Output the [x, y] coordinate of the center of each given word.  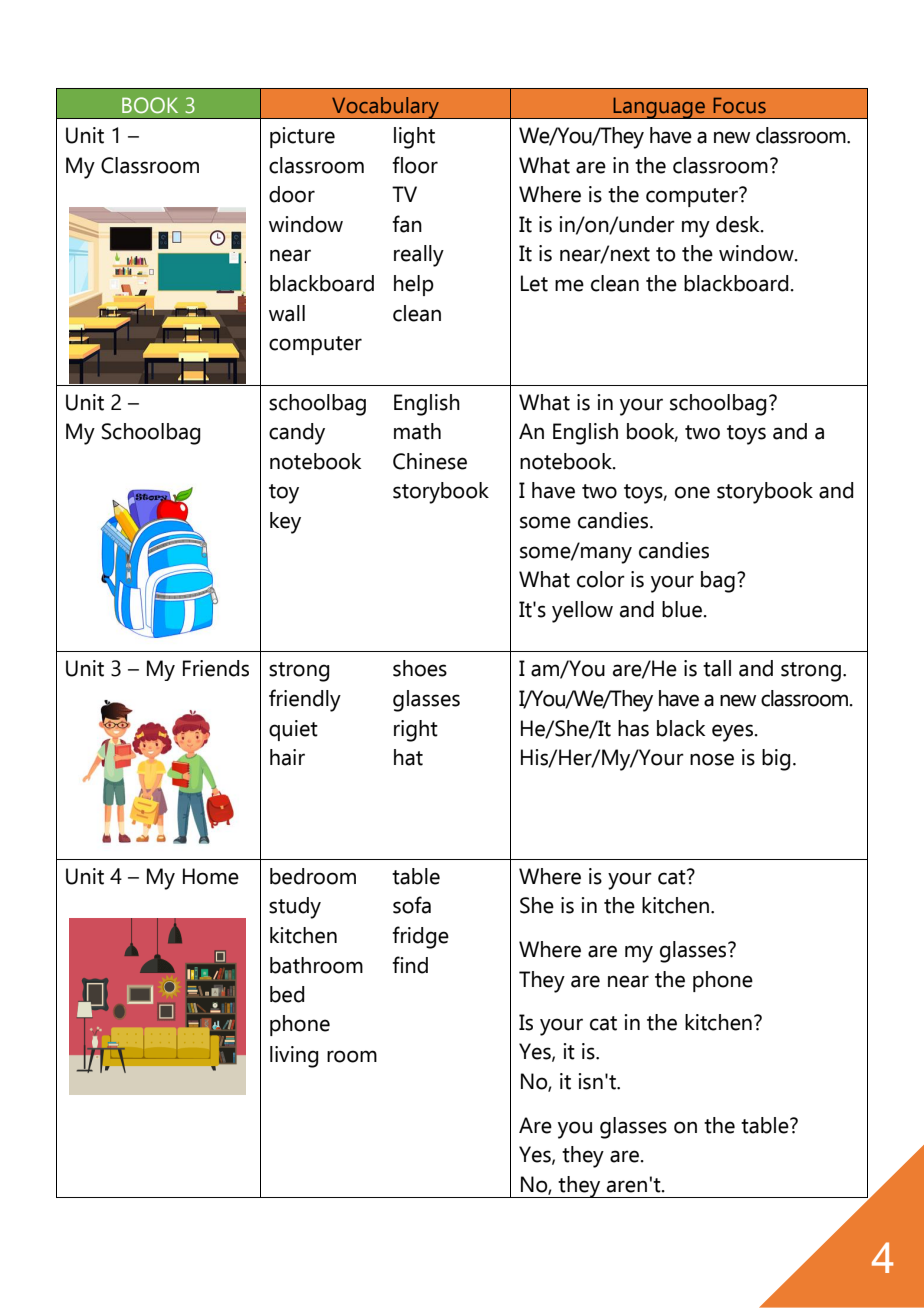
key [285, 523]
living [294, 1057]
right [416, 731]
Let [534, 283]
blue [683, 609]
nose [712, 759]
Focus [739, 105]
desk [739, 224]
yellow [582, 612]
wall [287, 313]
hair [287, 757]
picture [302, 137]
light [414, 138]
